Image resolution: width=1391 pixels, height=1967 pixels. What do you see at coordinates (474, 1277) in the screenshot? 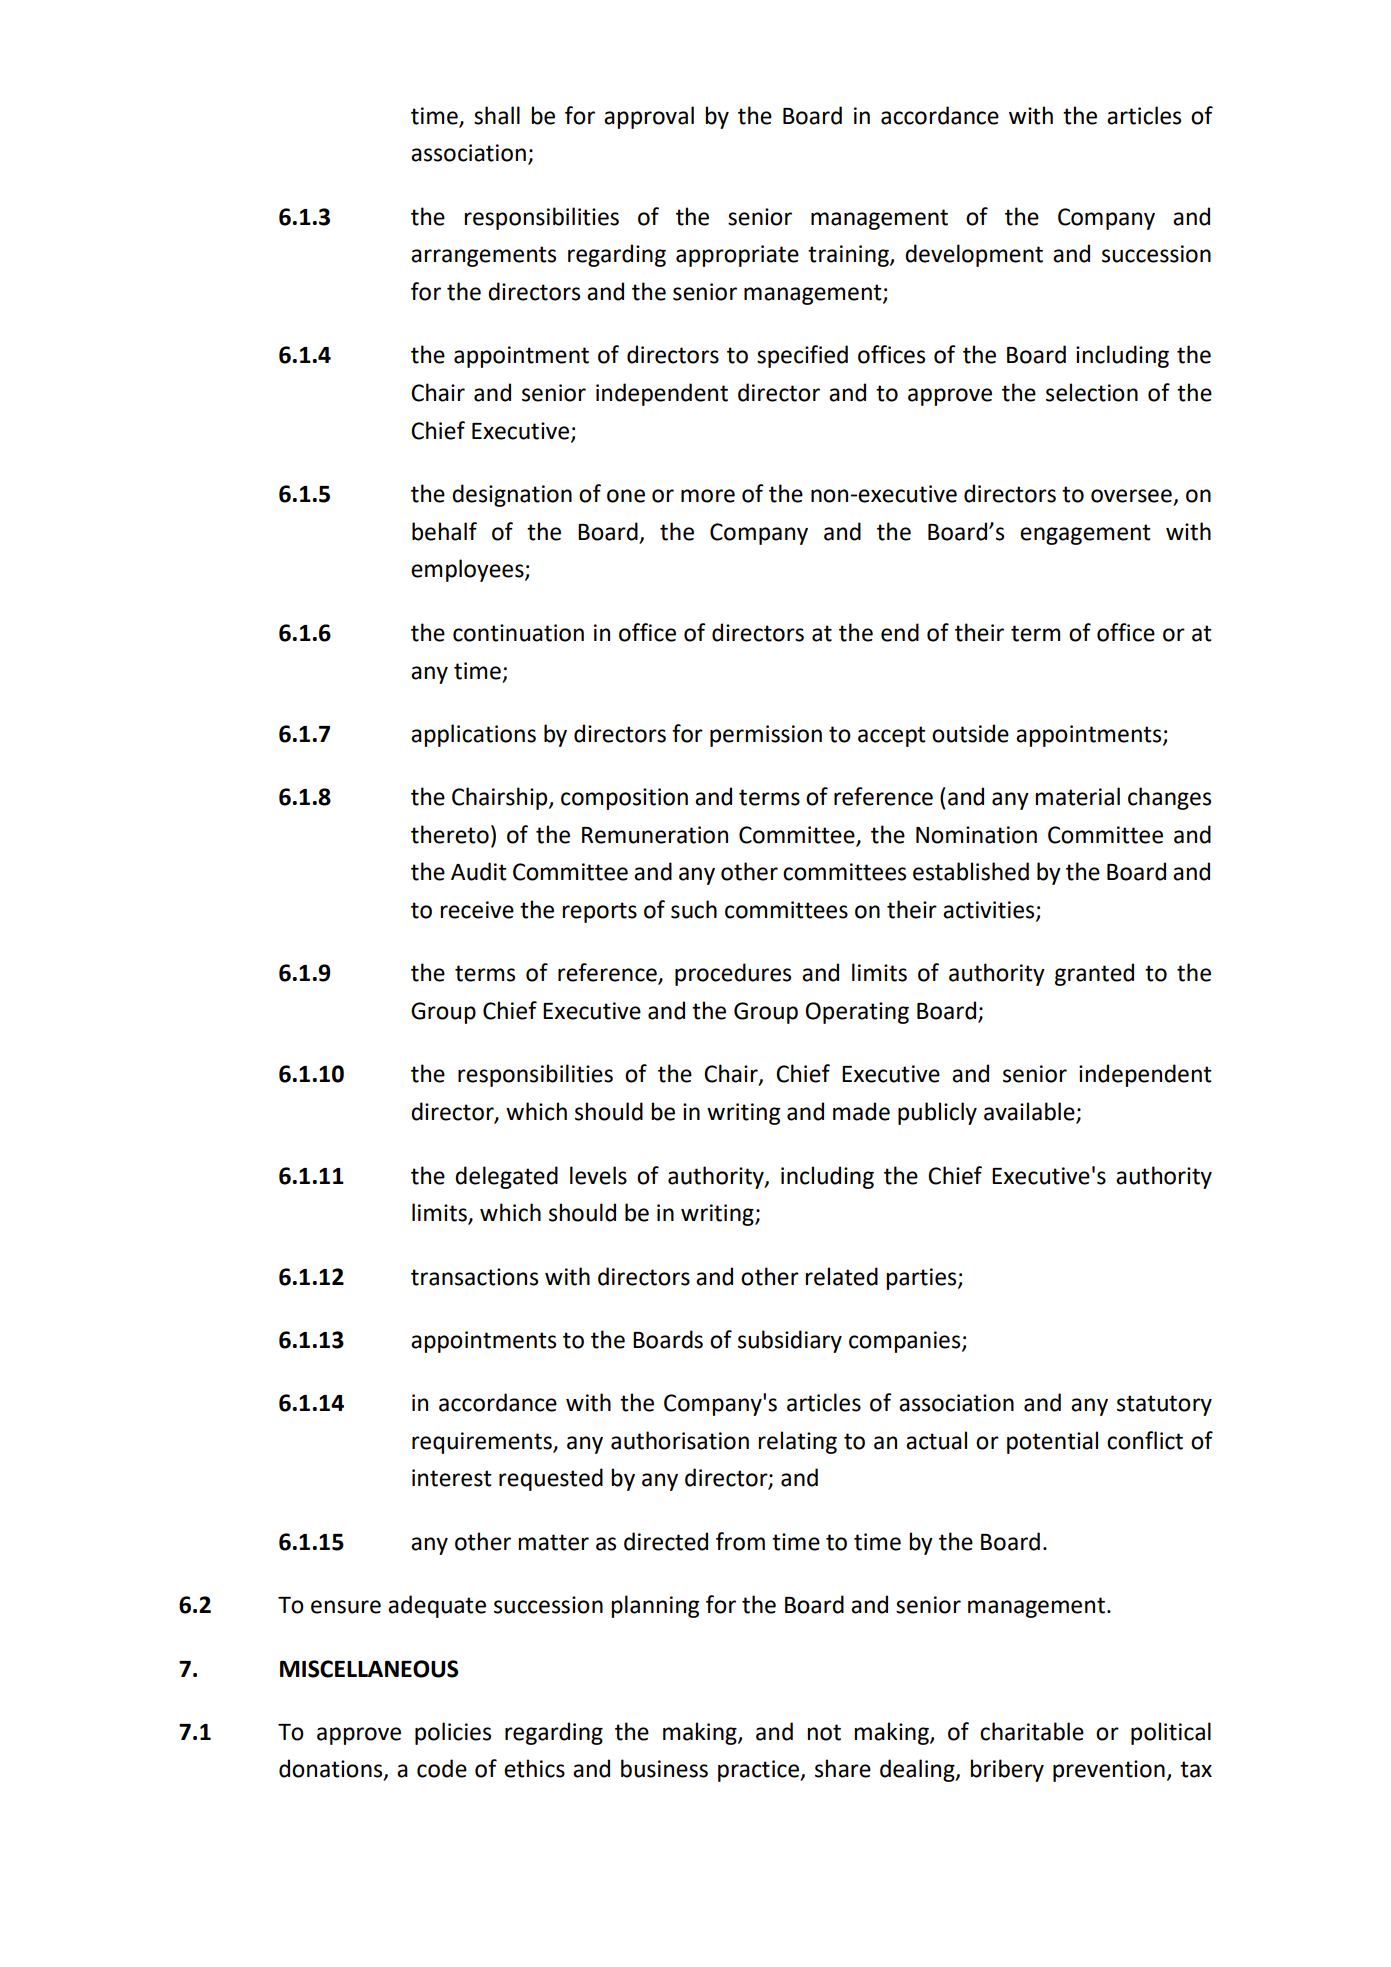
I see `transactions` at bounding box center [474, 1277].
